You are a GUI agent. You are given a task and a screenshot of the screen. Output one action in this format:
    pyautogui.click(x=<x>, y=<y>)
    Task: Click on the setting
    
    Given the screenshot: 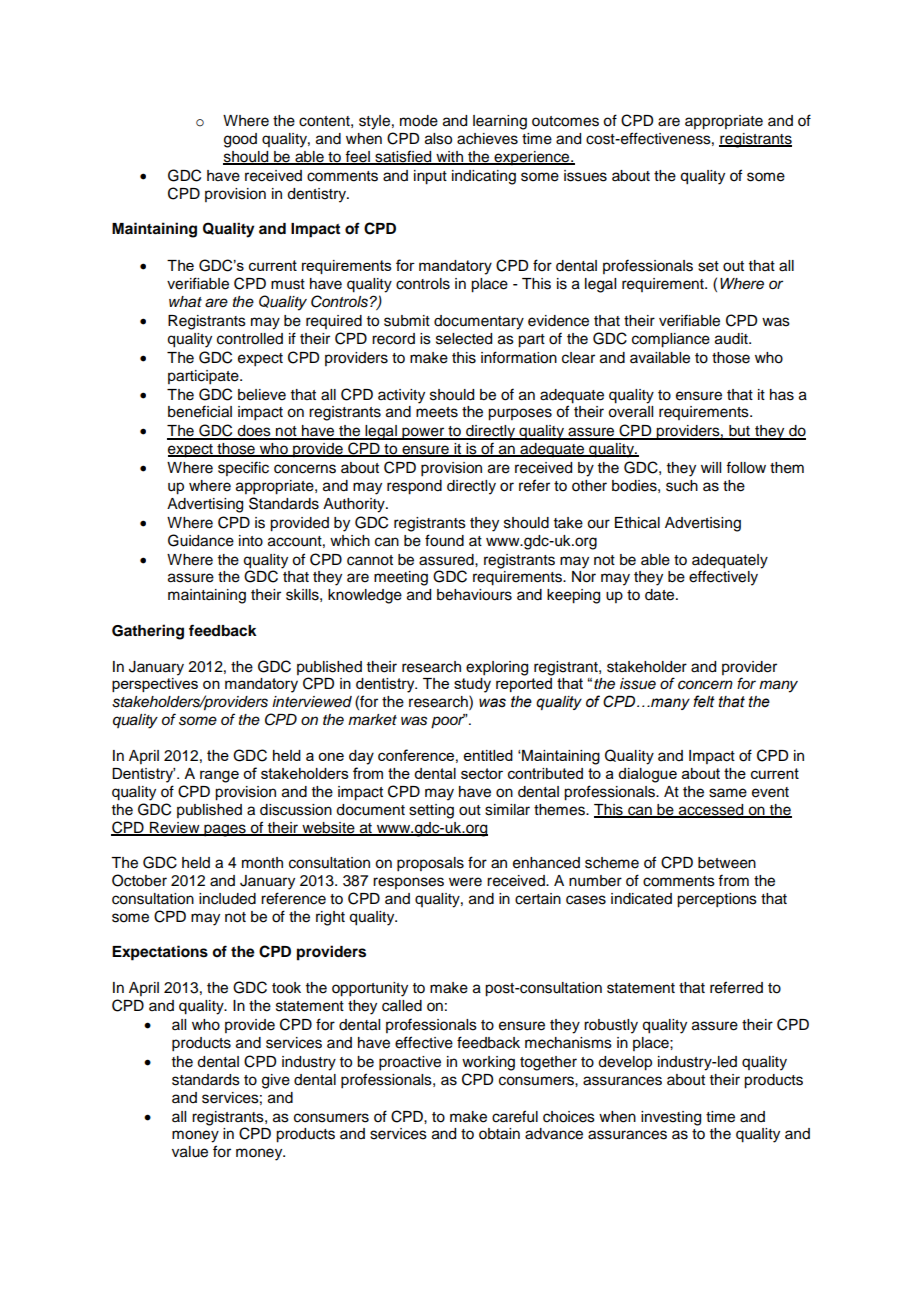 What is the action you would take?
    pyautogui.click(x=431, y=811)
